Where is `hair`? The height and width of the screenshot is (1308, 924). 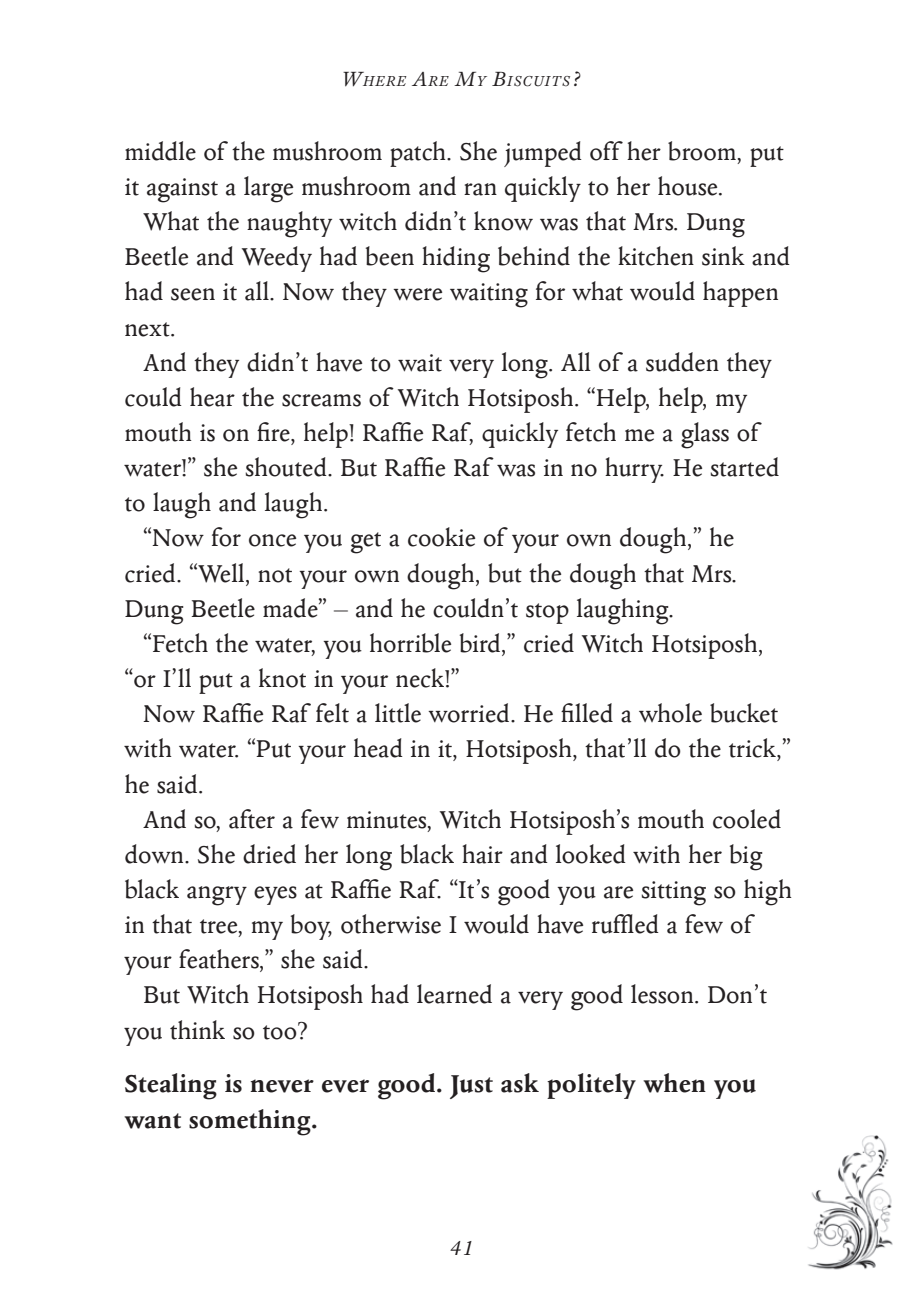 hair is located at coordinates (482, 854).
